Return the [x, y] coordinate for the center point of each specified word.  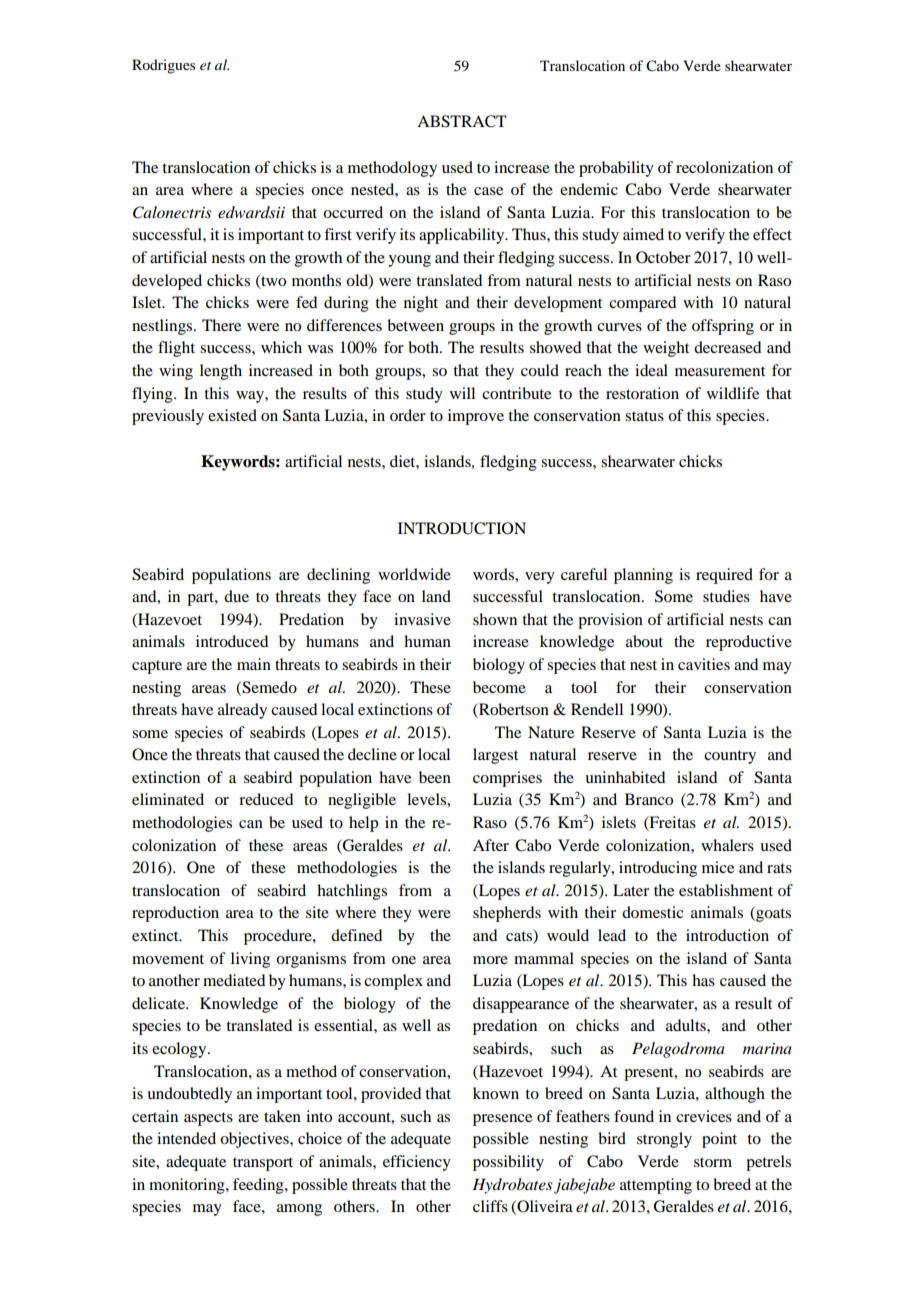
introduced [232, 641]
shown [495, 619]
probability [616, 169]
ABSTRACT [462, 121]
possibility [508, 1163]
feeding [259, 1186]
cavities [704, 664]
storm [713, 1162]
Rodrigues [163, 66]
